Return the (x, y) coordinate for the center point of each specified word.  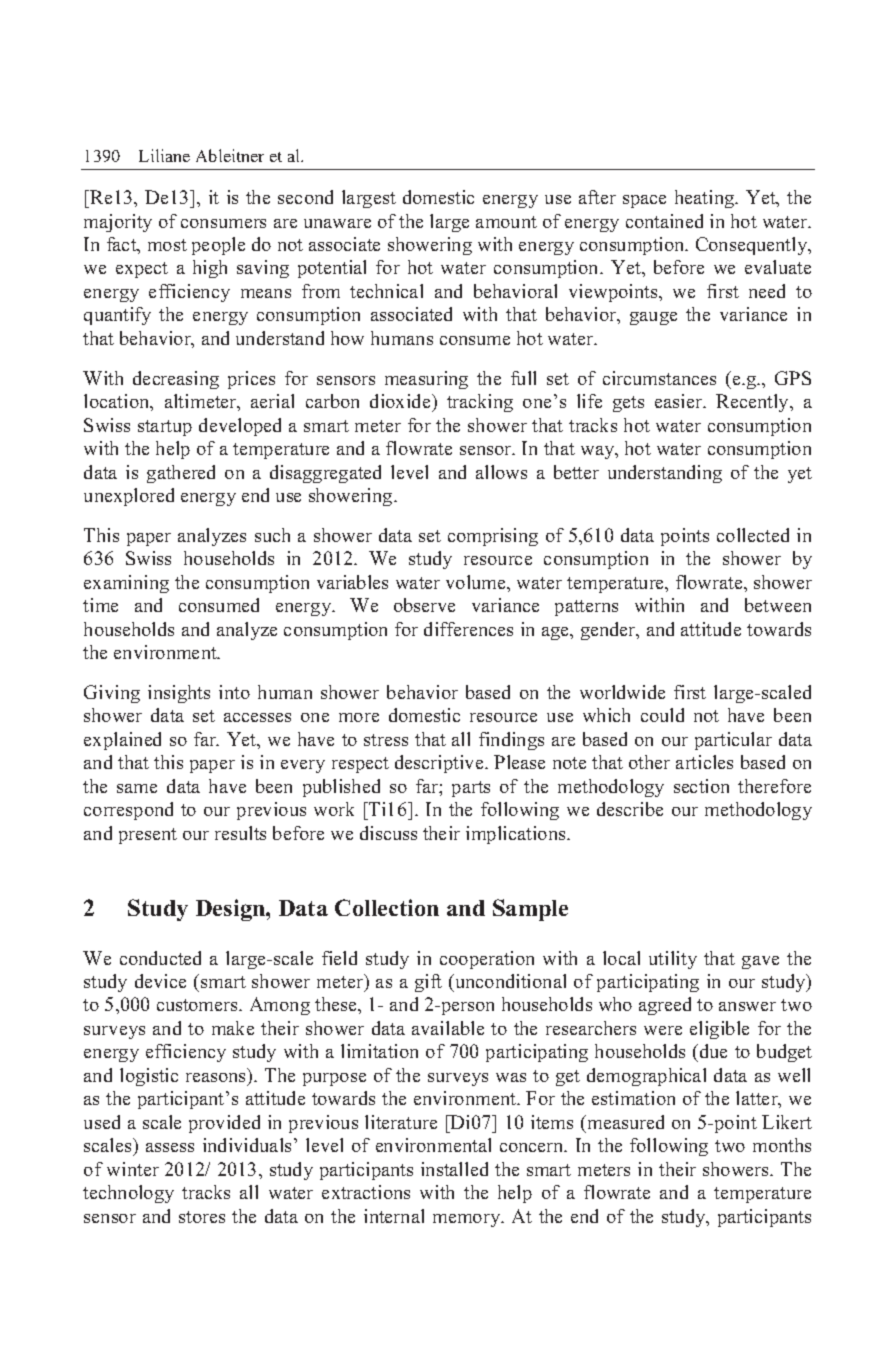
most (167, 245)
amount (506, 222)
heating (706, 199)
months (782, 1145)
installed (454, 1169)
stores (202, 1217)
